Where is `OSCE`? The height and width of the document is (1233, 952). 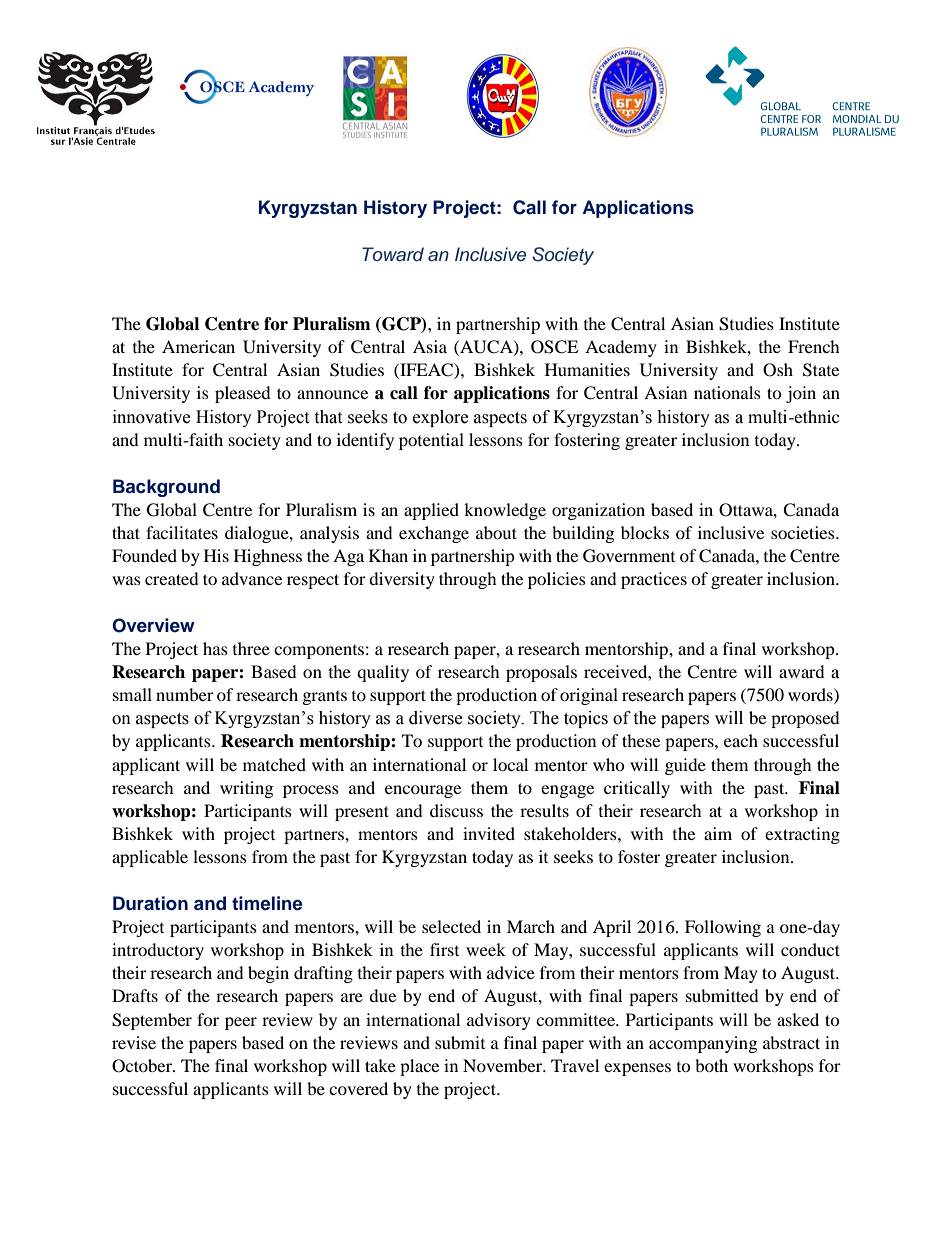
OSCE is located at coordinates (554, 347).
